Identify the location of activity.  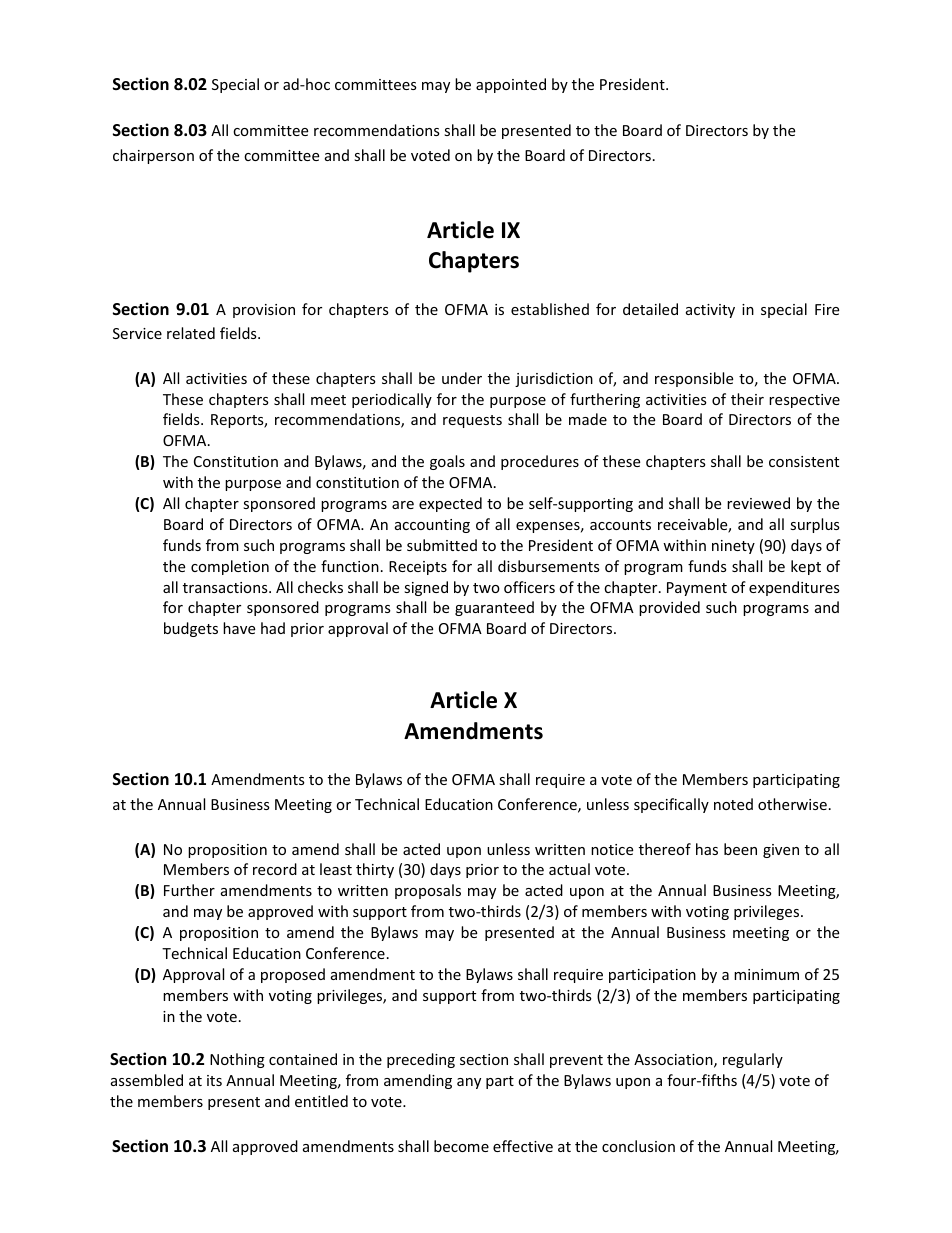
(710, 311).
